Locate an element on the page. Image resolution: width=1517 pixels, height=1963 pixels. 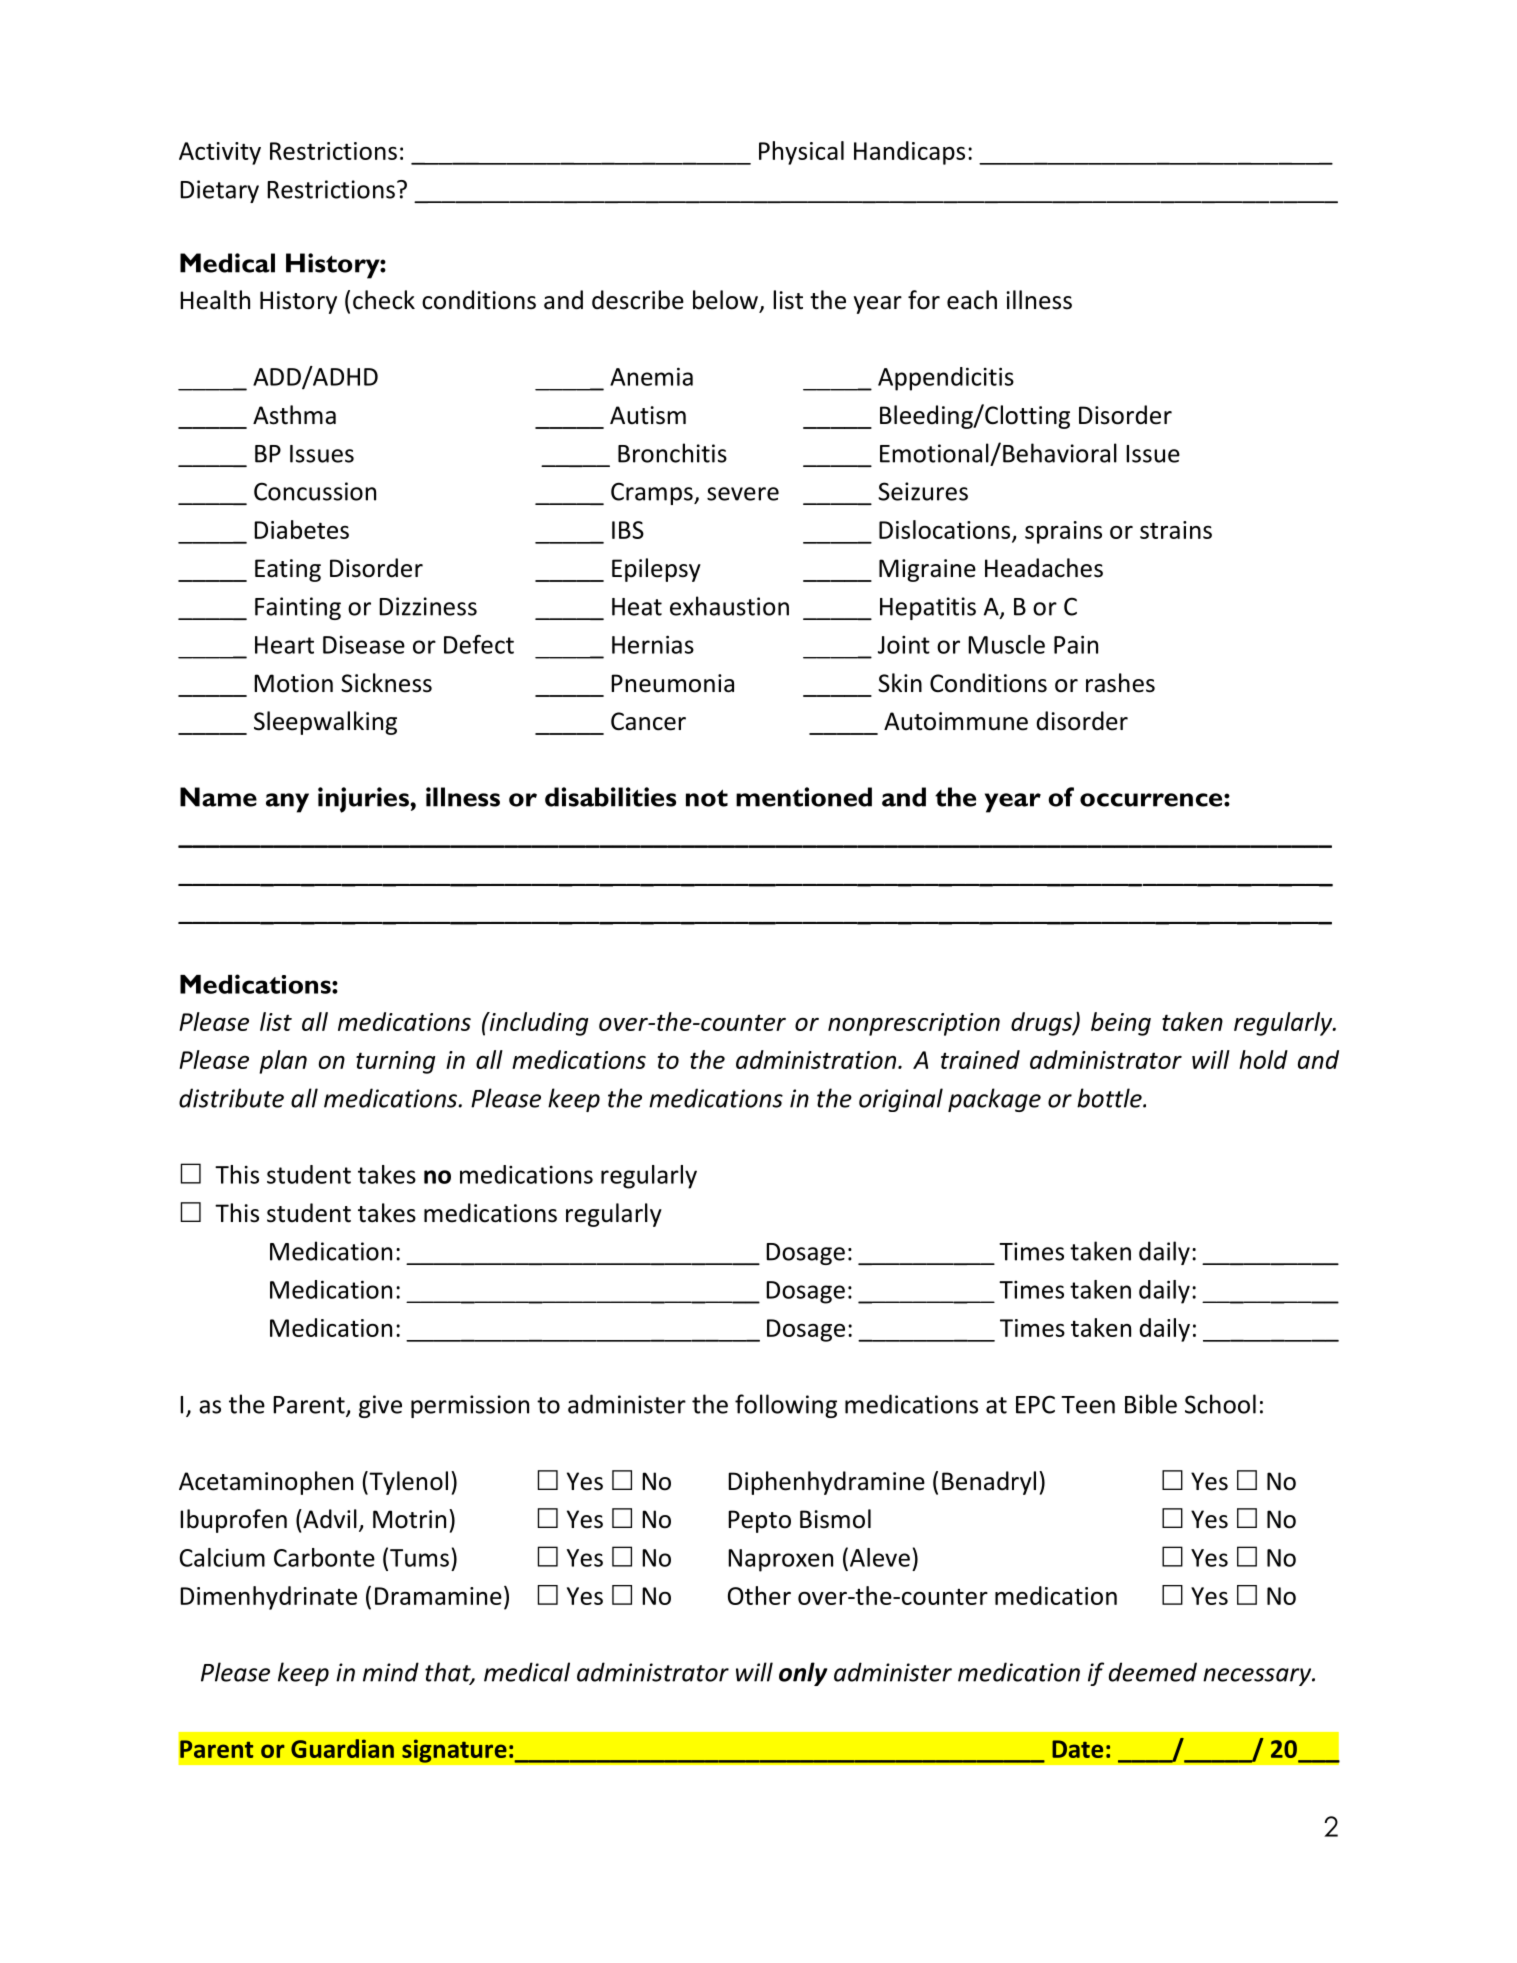
administration is located at coordinates (817, 1059).
